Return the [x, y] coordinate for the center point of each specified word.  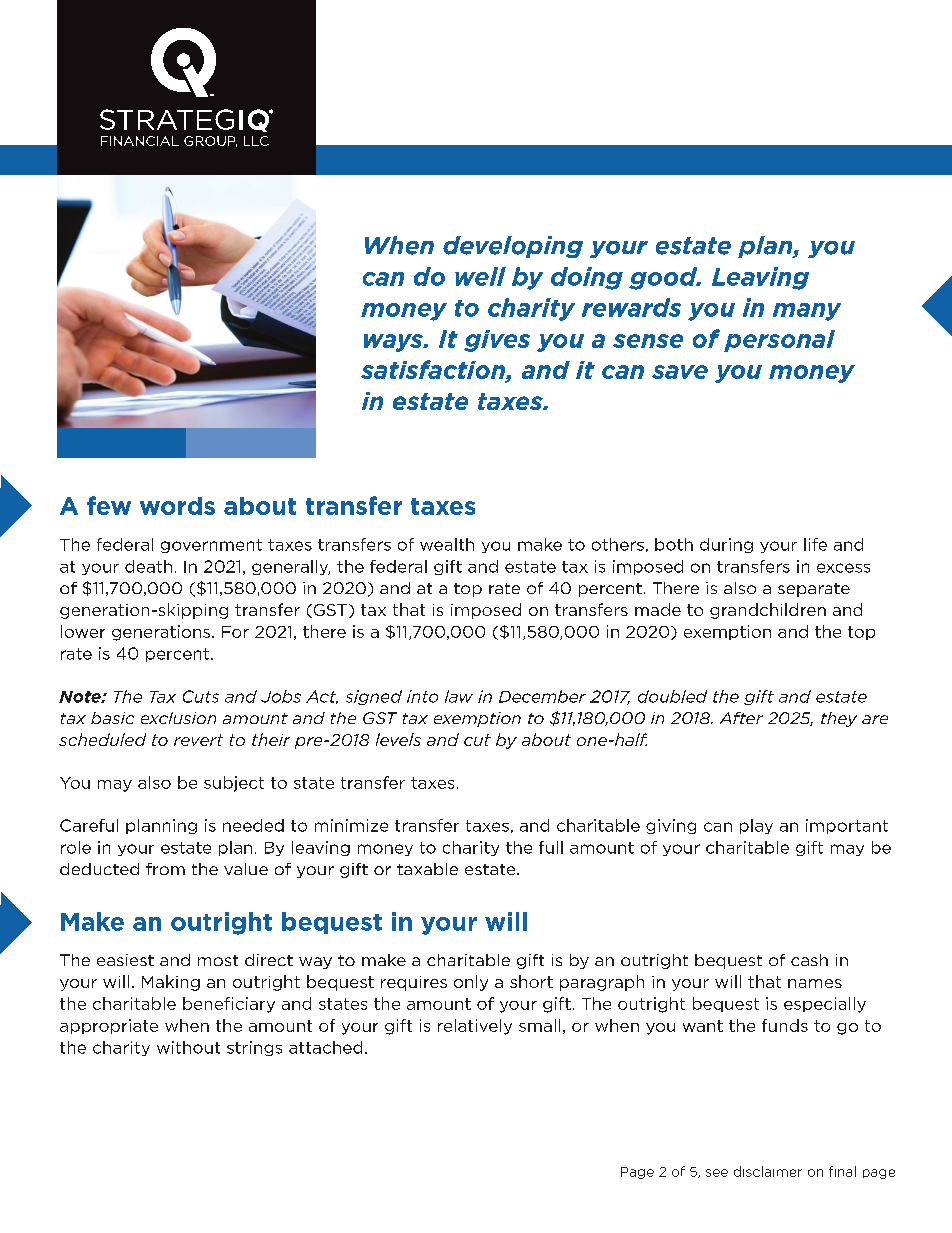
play [756, 826]
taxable [427, 869]
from [165, 869]
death [148, 566]
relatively [475, 1027]
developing [513, 247]
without [188, 1047]
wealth [447, 544]
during [726, 545]
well [480, 276]
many [807, 312]
